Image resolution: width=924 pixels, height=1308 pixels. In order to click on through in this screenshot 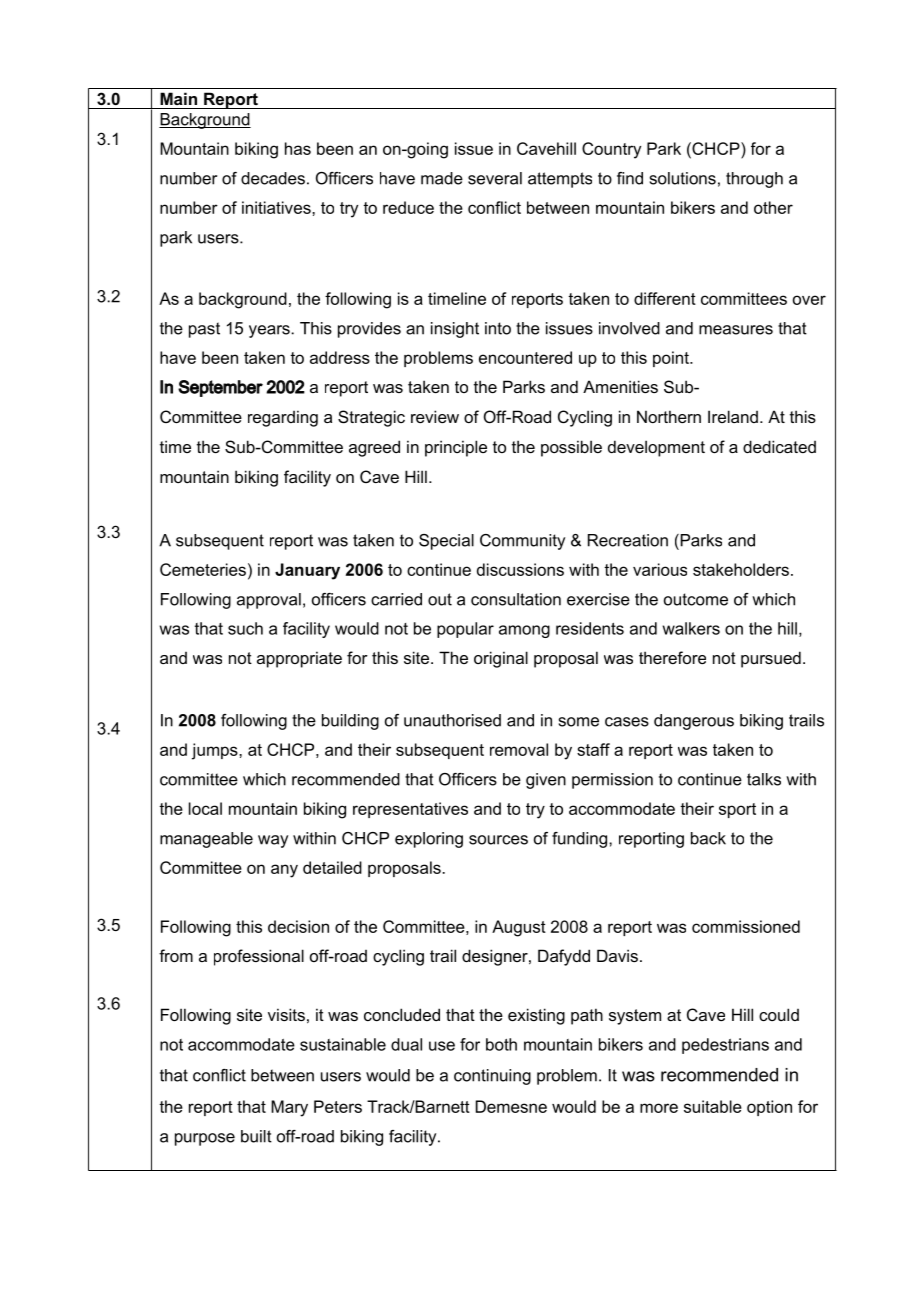, I will do `click(754, 180)`.
